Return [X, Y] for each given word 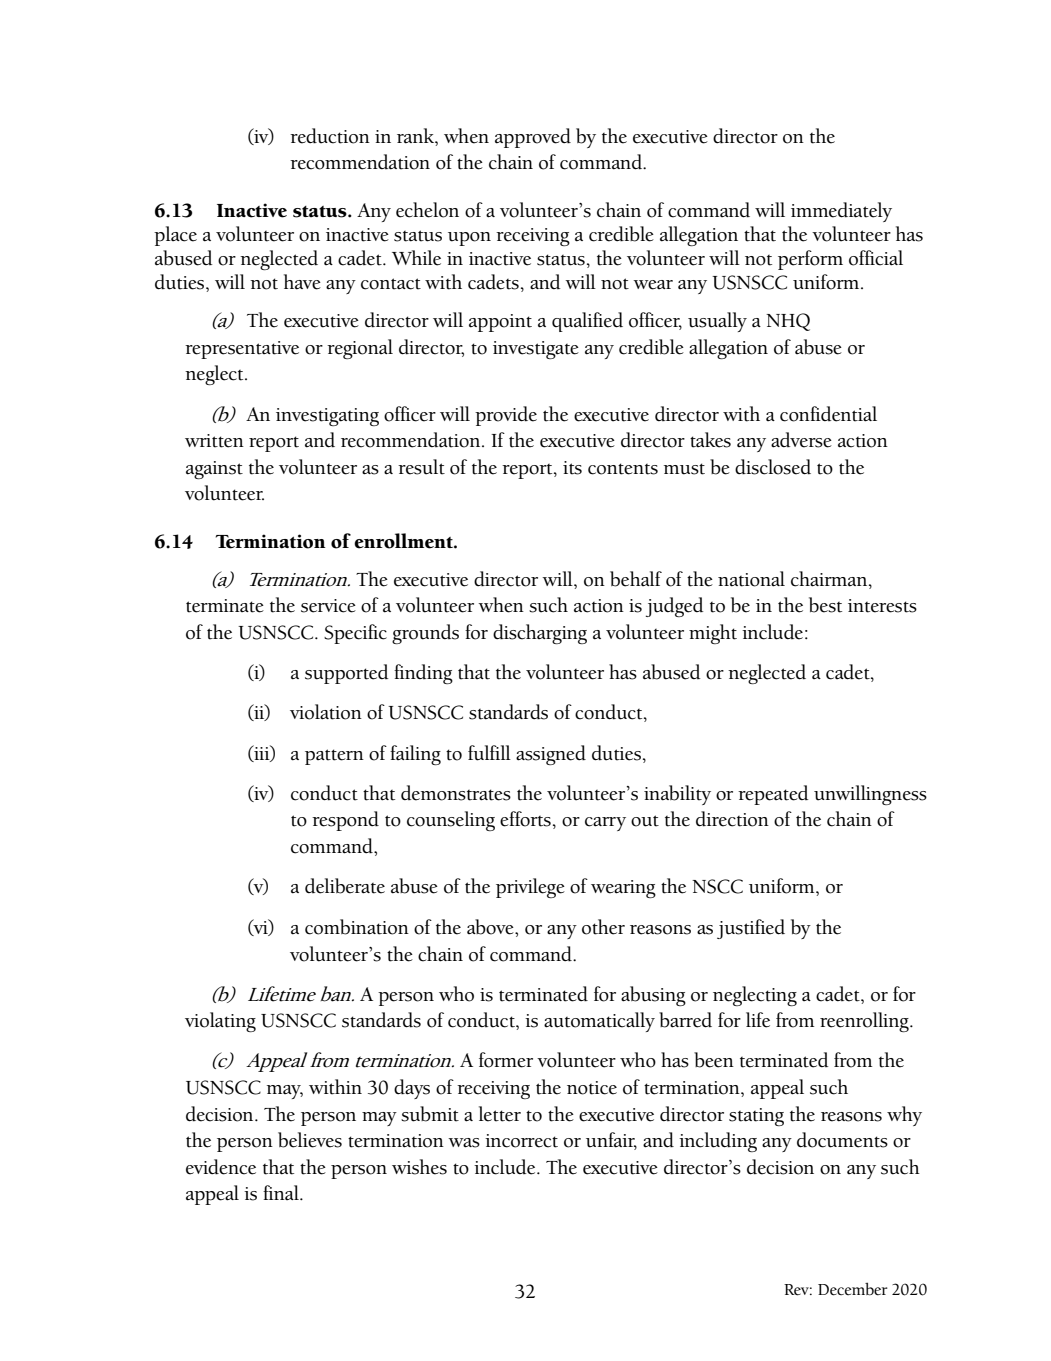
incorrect [521, 1141]
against [214, 470]
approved [533, 138]
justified [751, 929]
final [282, 1192]
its [572, 468]
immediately [841, 212]
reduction [330, 136]
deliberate [345, 886]
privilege [530, 888]
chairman [830, 579]
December [853, 1289]
